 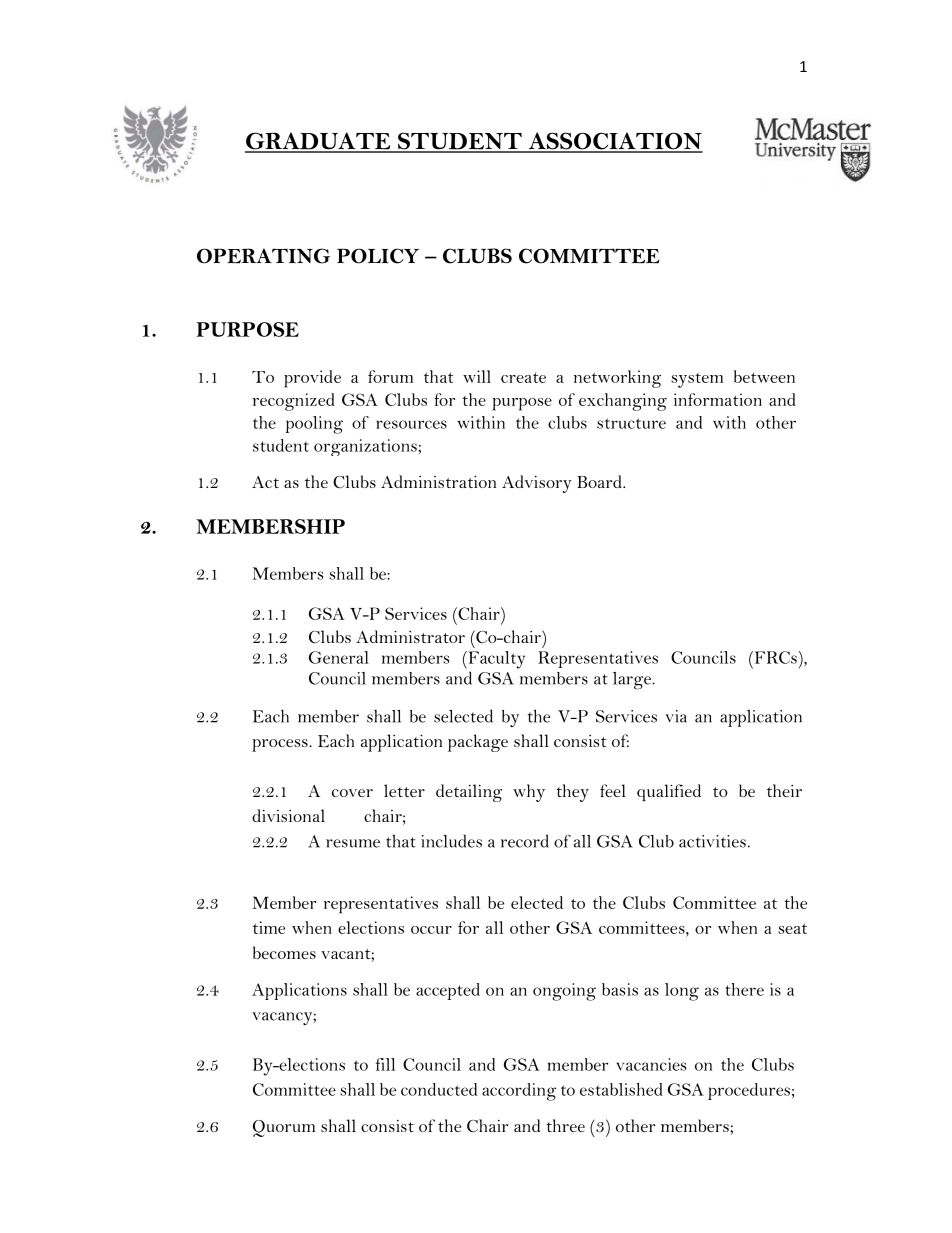 I want to click on Quorum, so click(x=284, y=1128).
